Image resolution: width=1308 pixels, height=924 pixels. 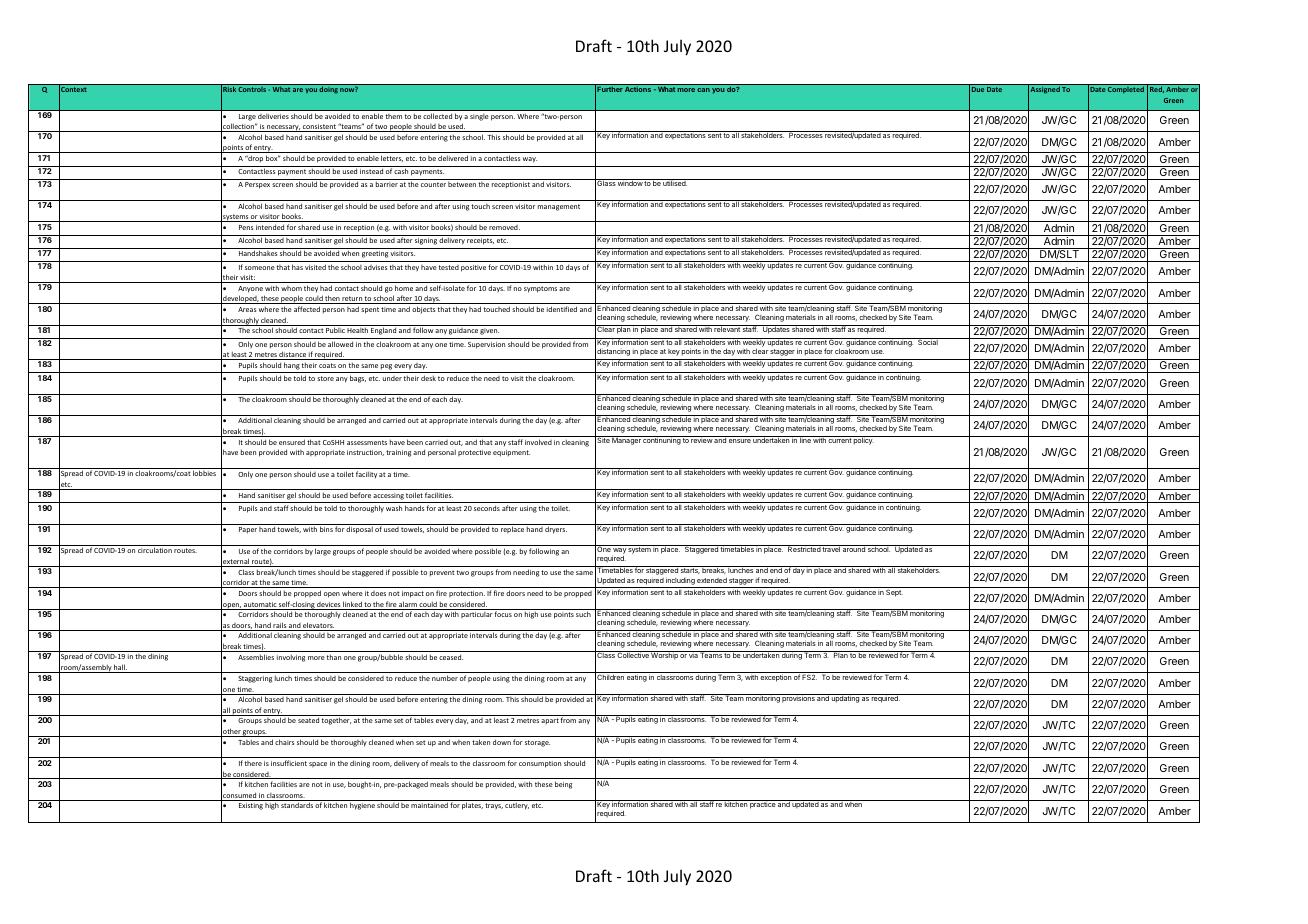 I want to click on involved, so click(x=538, y=442).
